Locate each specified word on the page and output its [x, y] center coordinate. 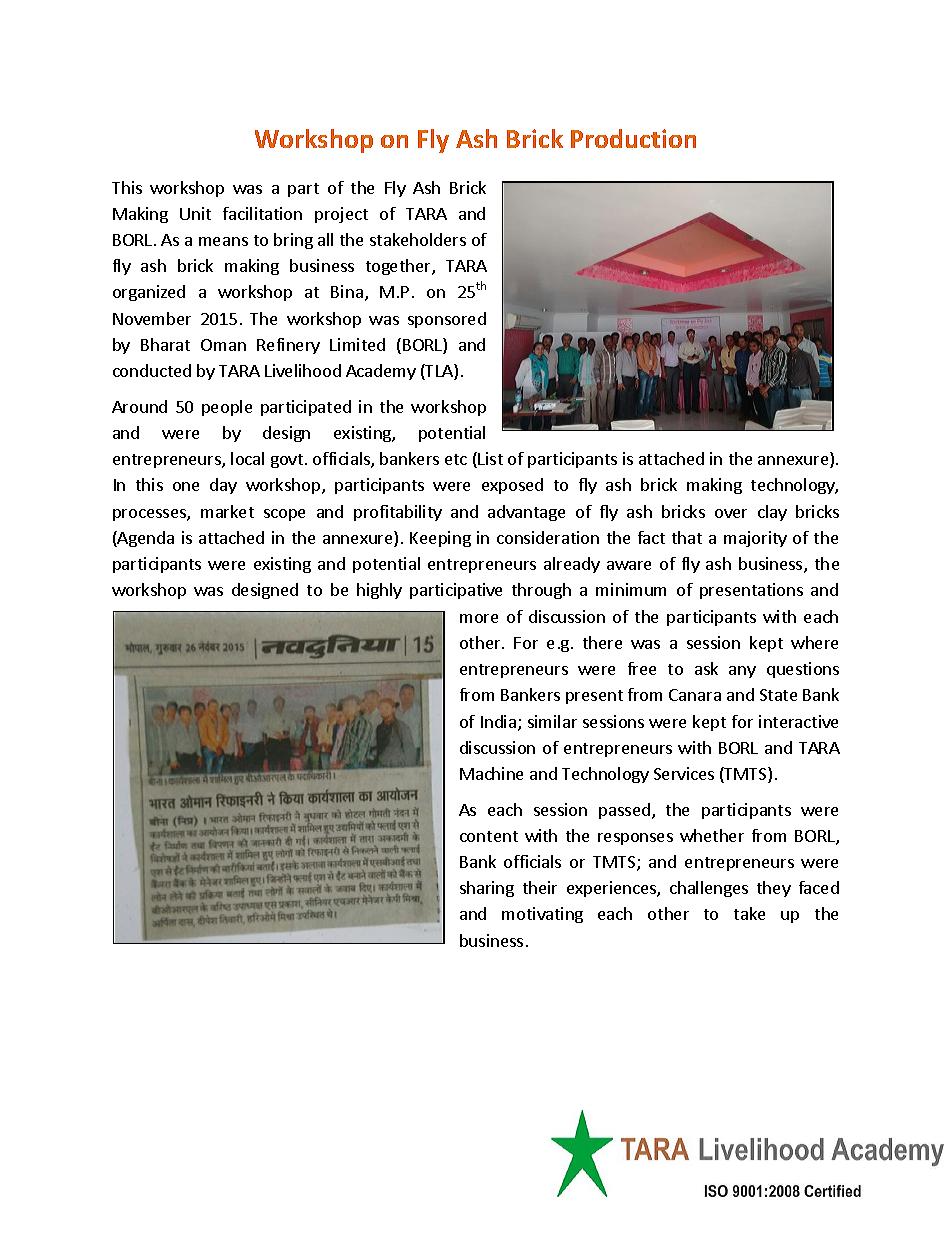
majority [755, 539]
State [778, 695]
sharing [487, 889]
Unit [195, 213]
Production [633, 138]
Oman [223, 345]
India [498, 721]
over [731, 513]
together [399, 267]
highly [379, 591]
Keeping [440, 539]
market [227, 511]
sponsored [447, 320]
